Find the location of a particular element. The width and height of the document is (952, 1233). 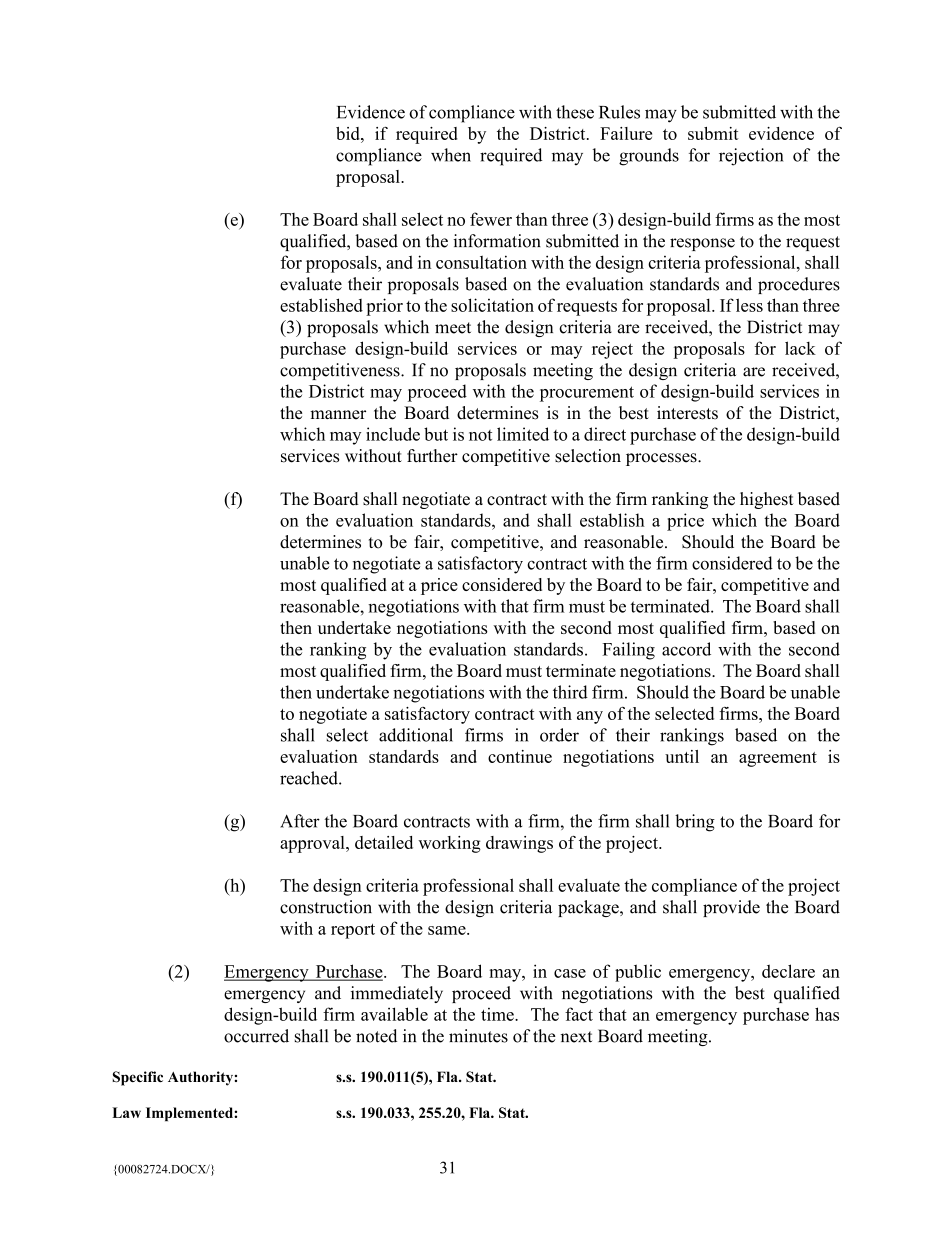

grounds is located at coordinates (649, 157).
